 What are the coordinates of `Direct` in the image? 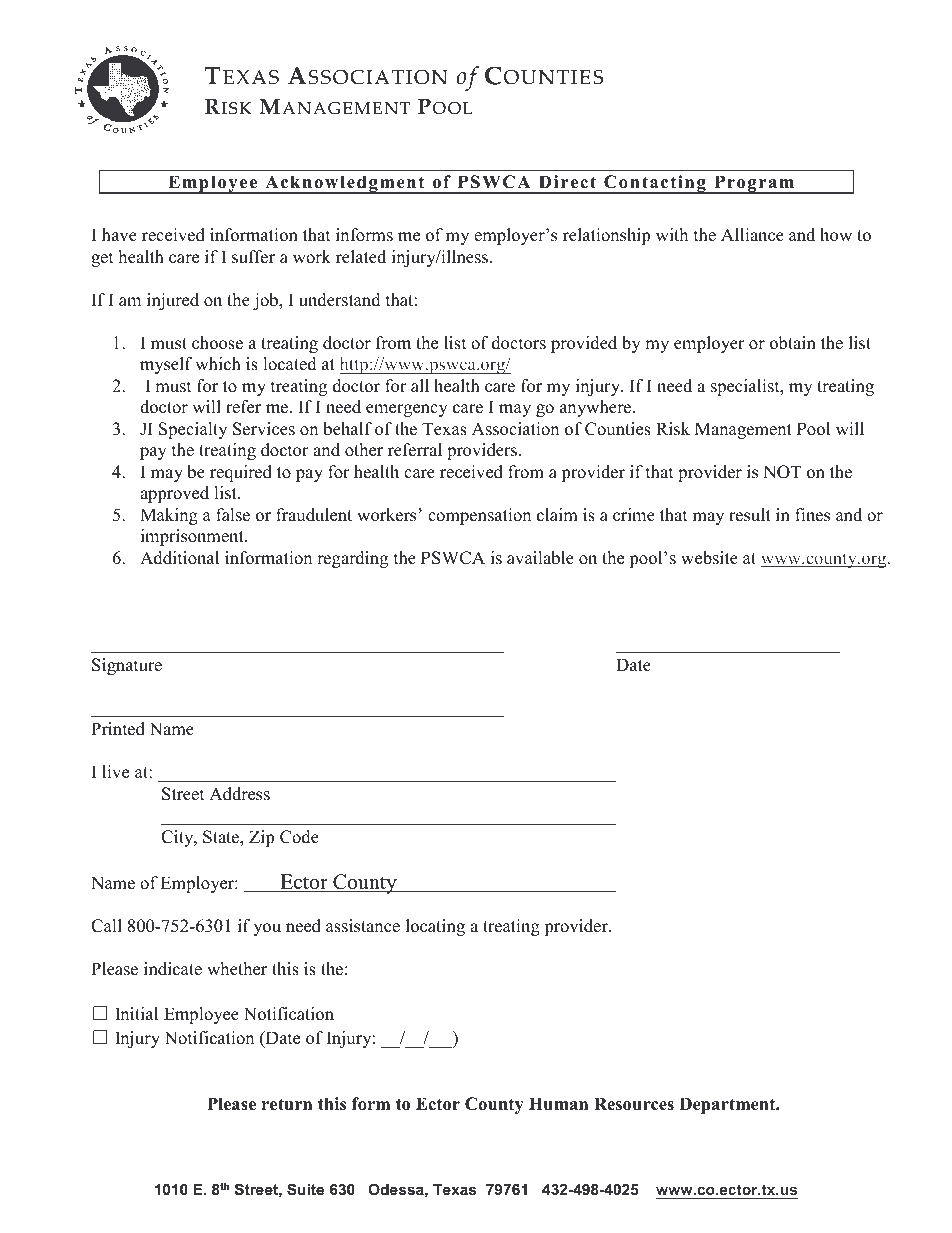 It's located at (567, 182).
